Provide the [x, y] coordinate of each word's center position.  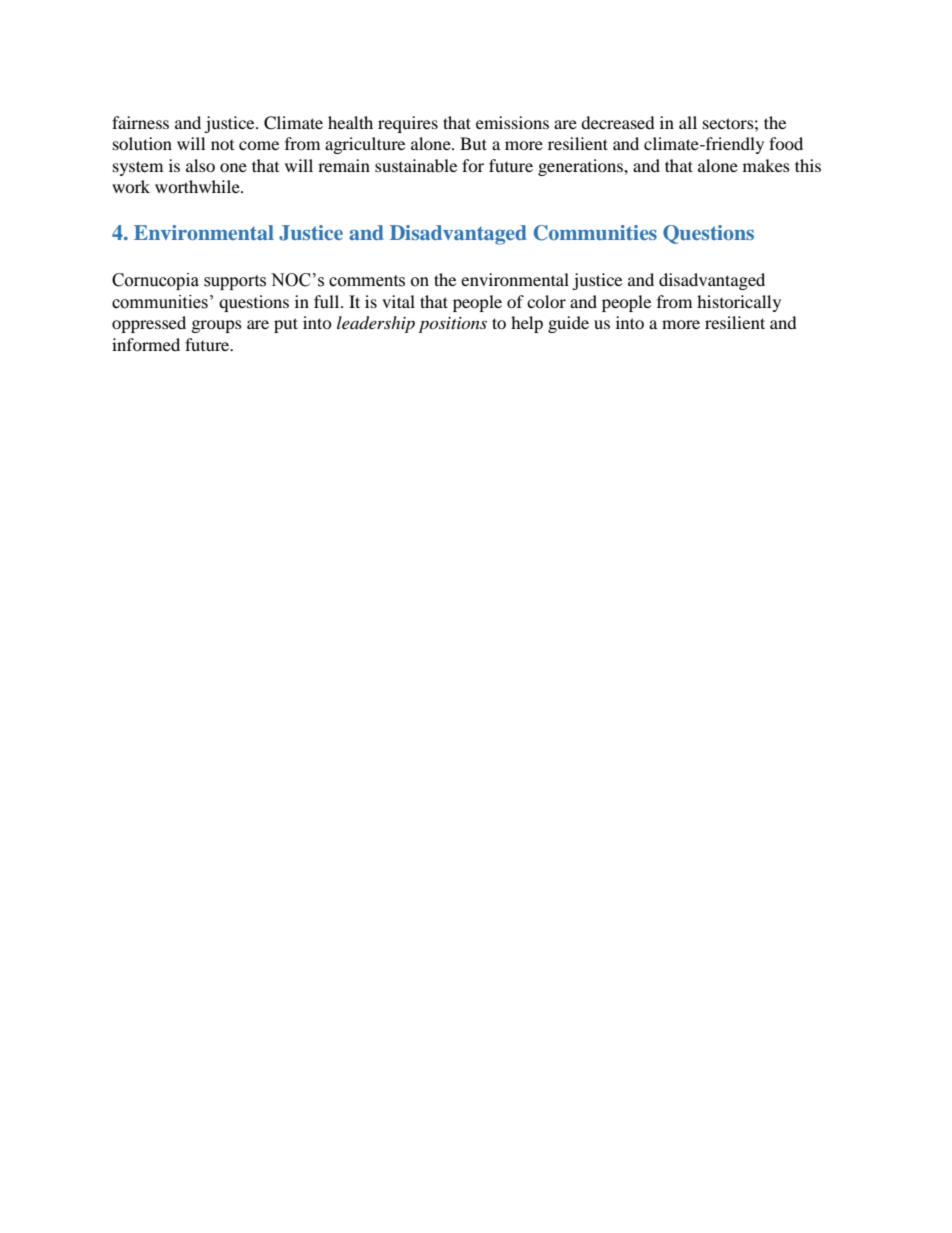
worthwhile [198, 186]
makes [766, 165]
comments [367, 281]
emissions [512, 122]
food [786, 143]
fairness [140, 122]
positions [453, 325]
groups [217, 326]
